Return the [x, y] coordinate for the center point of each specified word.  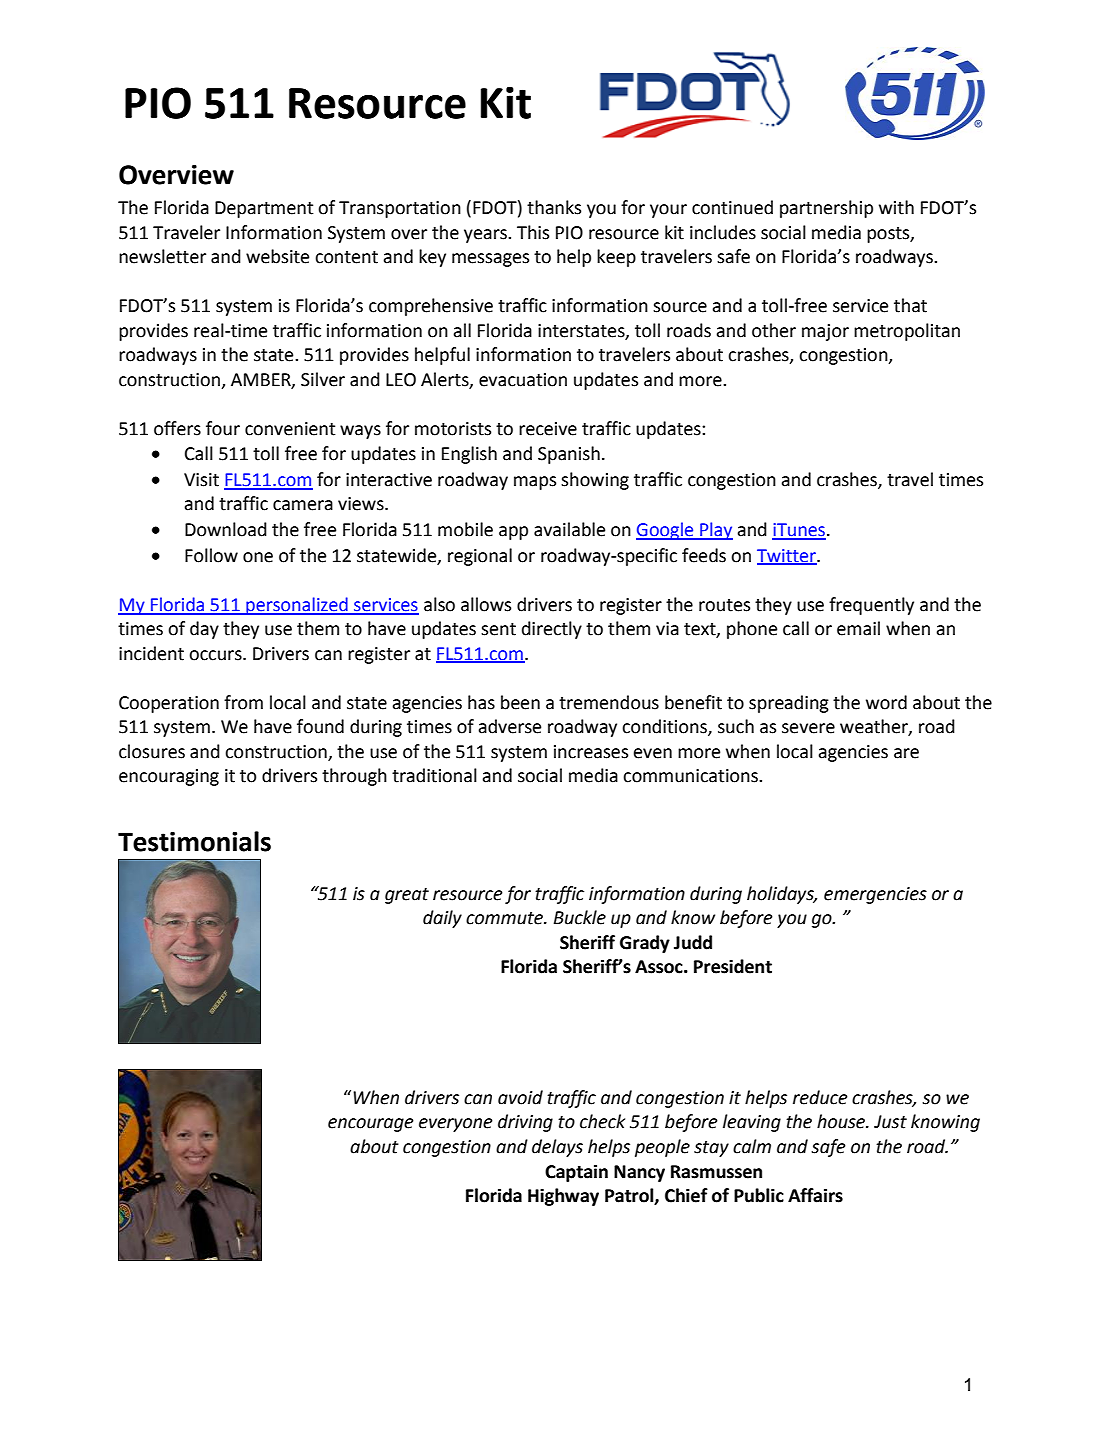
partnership [826, 209]
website [277, 256]
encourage [371, 1125]
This [533, 232]
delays [557, 1148]
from [243, 702]
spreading [789, 704]
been [520, 702]
